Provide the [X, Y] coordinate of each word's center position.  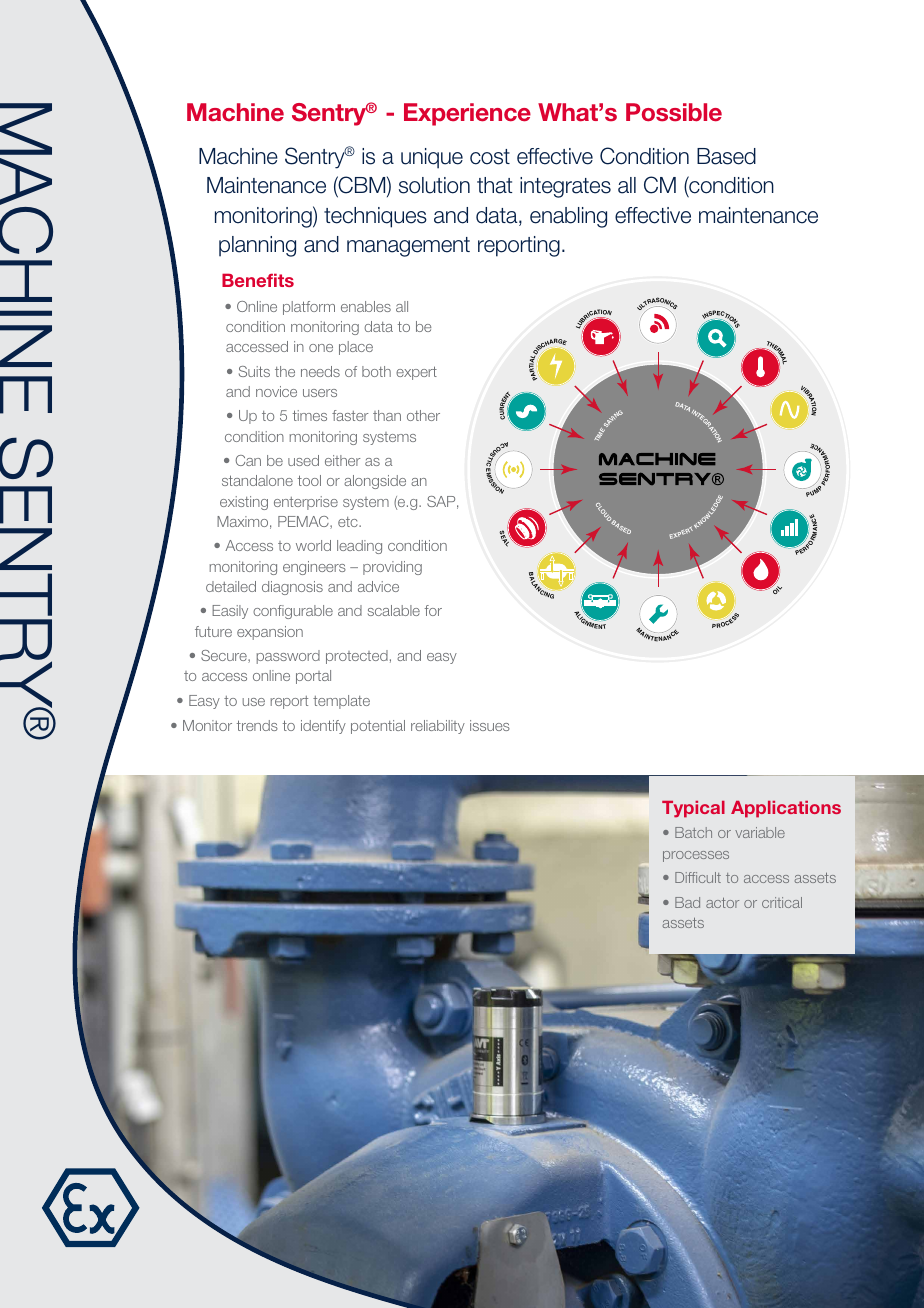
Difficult [698, 877]
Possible [674, 112]
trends [257, 725]
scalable [394, 610]
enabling [568, 217]
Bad [687, 902]
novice [276, 391]
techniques [375, 217]
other [423, 415]
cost [490, 157]
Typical [693, 809]
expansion [270, 633]
